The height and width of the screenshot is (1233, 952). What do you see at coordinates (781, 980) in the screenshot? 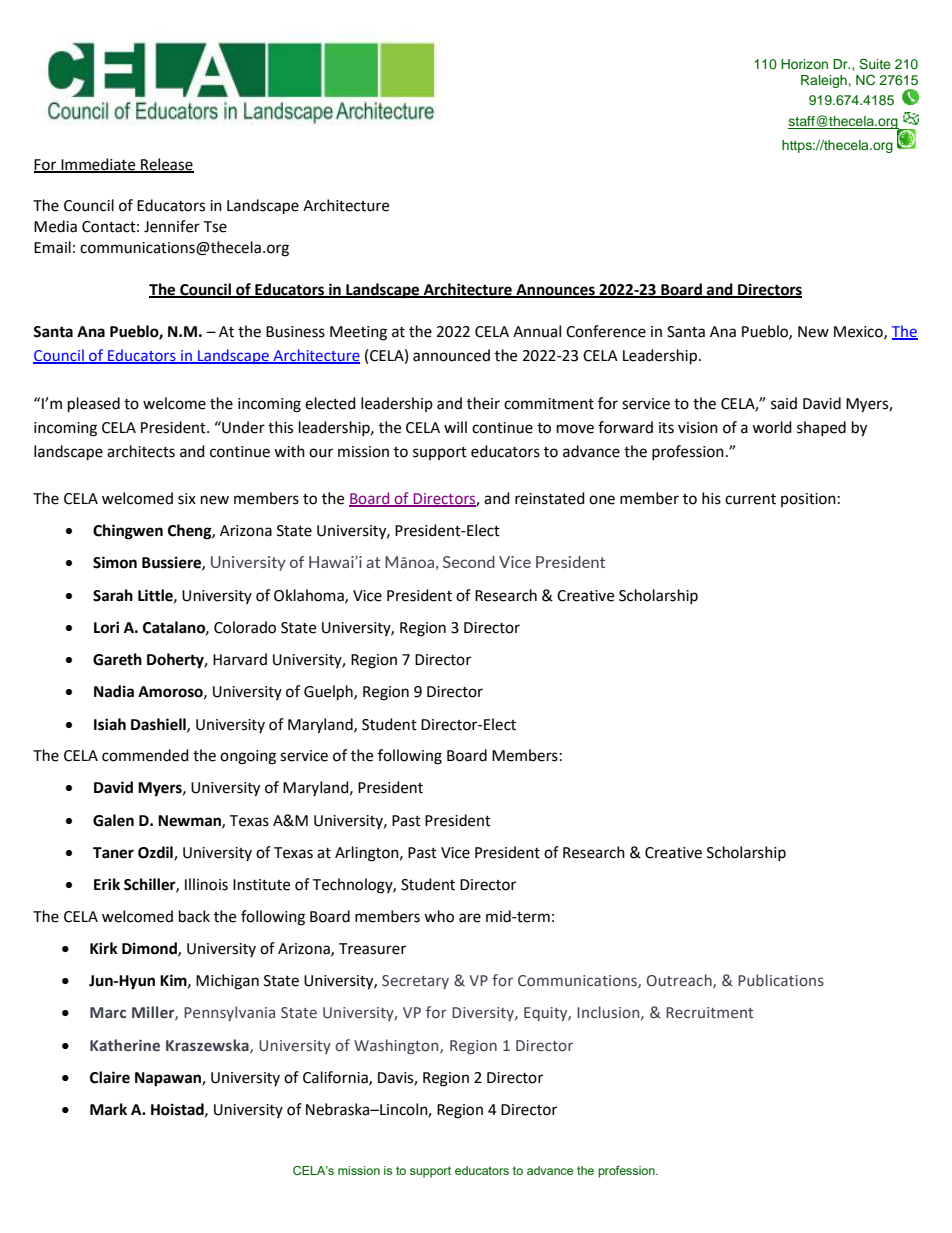
I see `Publications` at bounding box center [781, 980].
